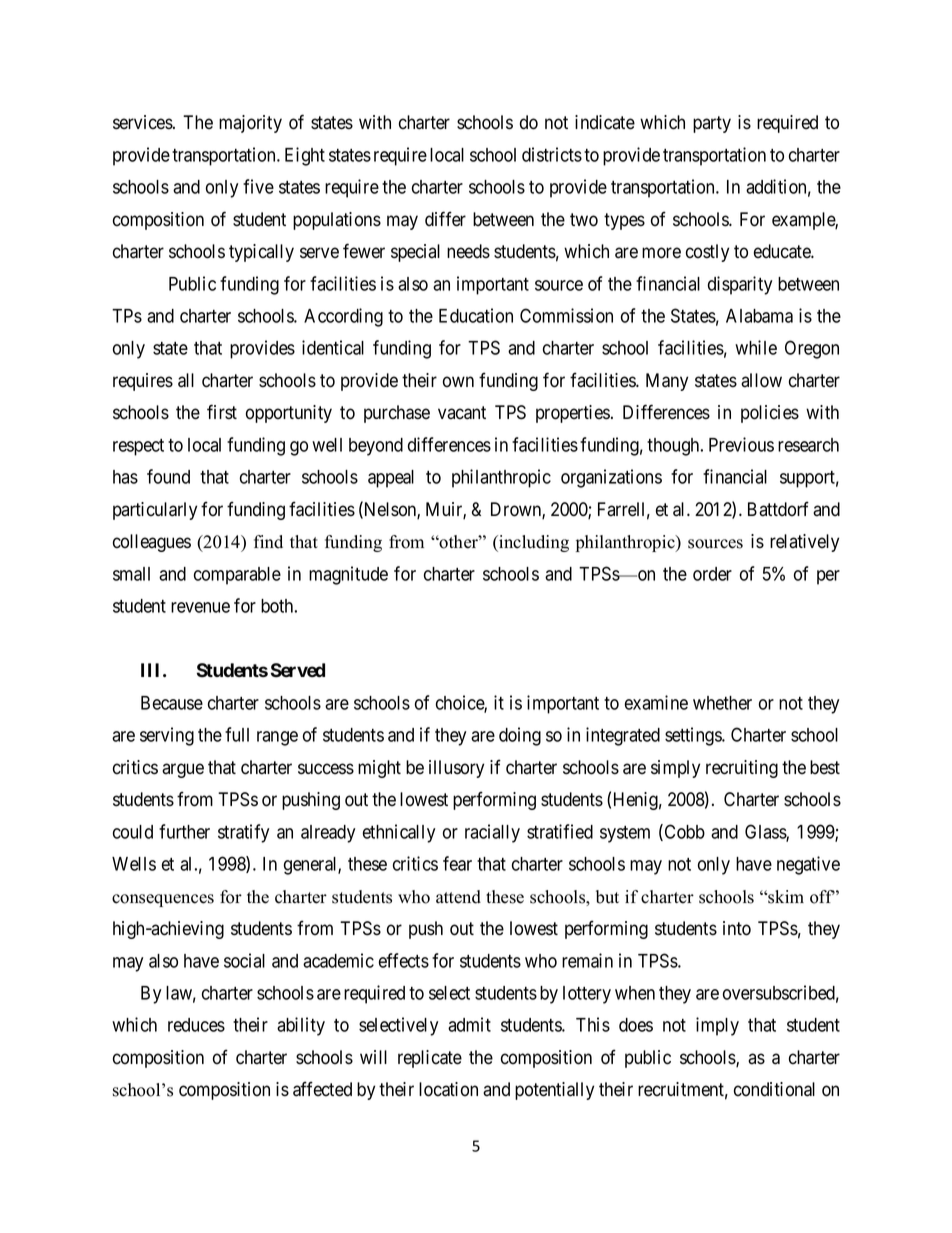 Image resolution: width=952 pixels, height=1233 pixels. Describe the element at coordinates (520, 736) in the screenshot. I see `doing` at that location.
